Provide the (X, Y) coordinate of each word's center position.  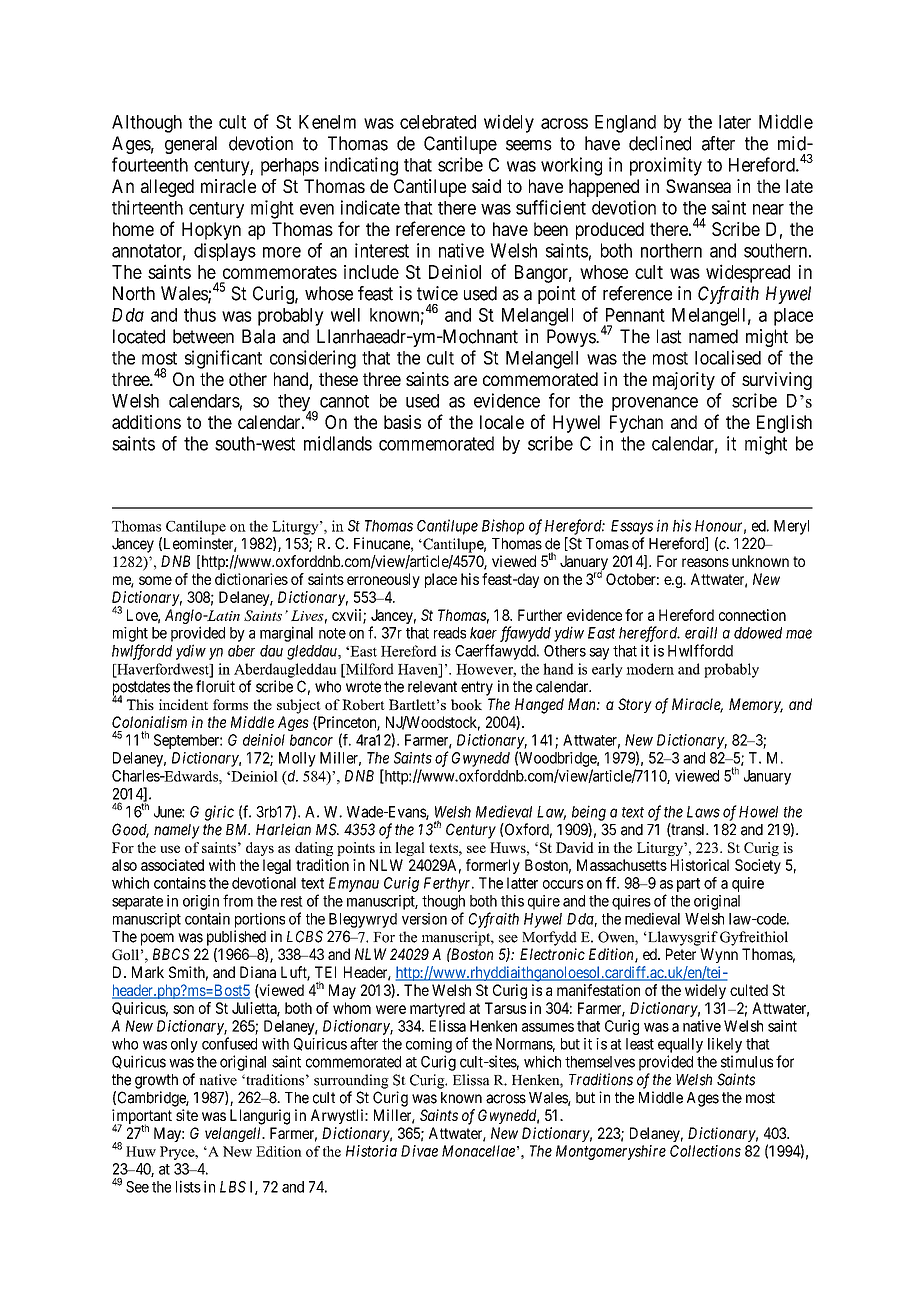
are (465, 380)
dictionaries (251, 579)
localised (728, 357)
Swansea (698, 186)
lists (188, 1186)
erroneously (383, 580)
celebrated (438, 122)
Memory (756, 705)
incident (183, 704)
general (191, 145)
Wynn (719, 955)
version (424, 919)
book (466, 704)
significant (223, 359)
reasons (705, 562)
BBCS (171, 954)
